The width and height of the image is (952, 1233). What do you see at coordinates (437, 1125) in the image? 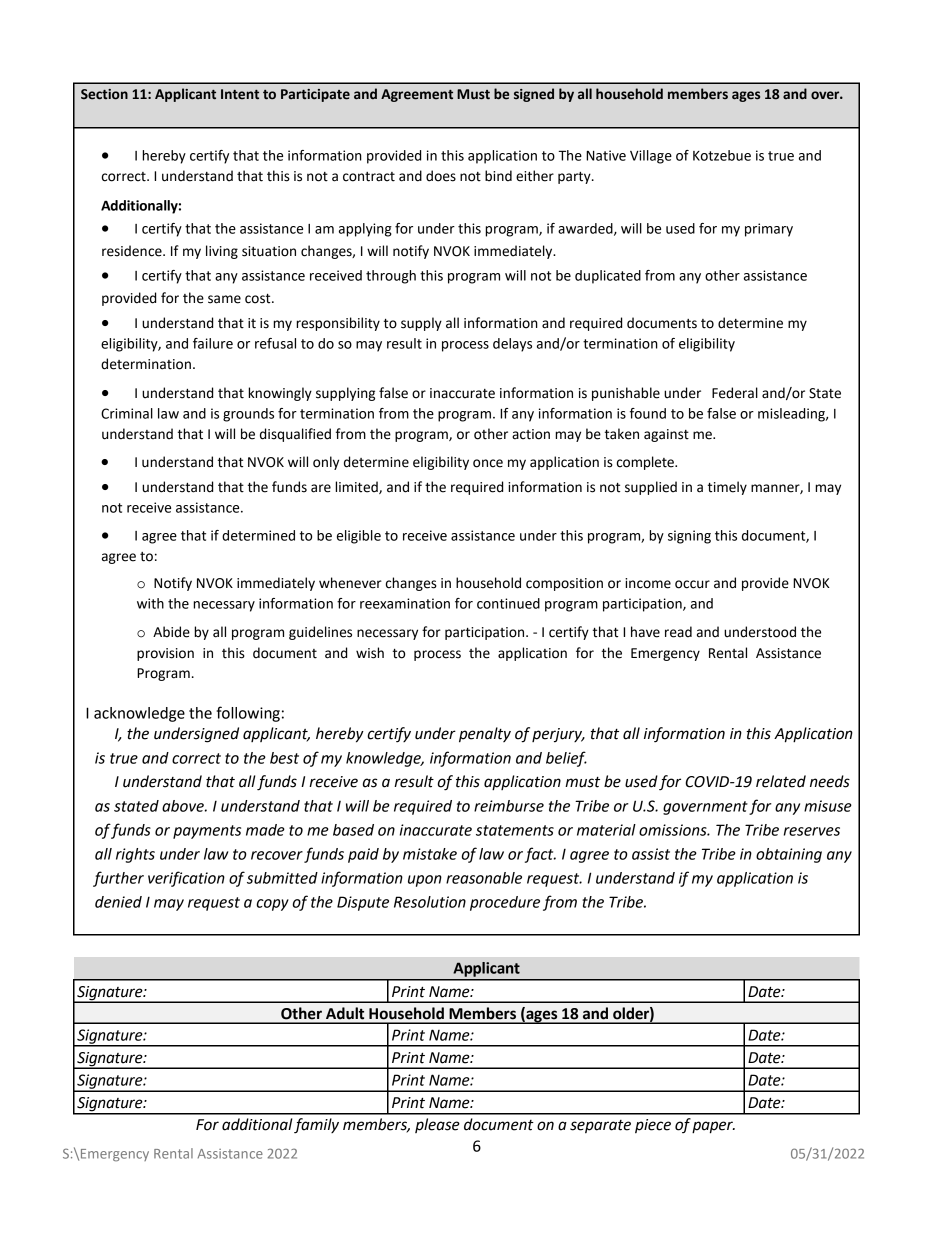
I see `please` at bounding box center [437, 1125].
